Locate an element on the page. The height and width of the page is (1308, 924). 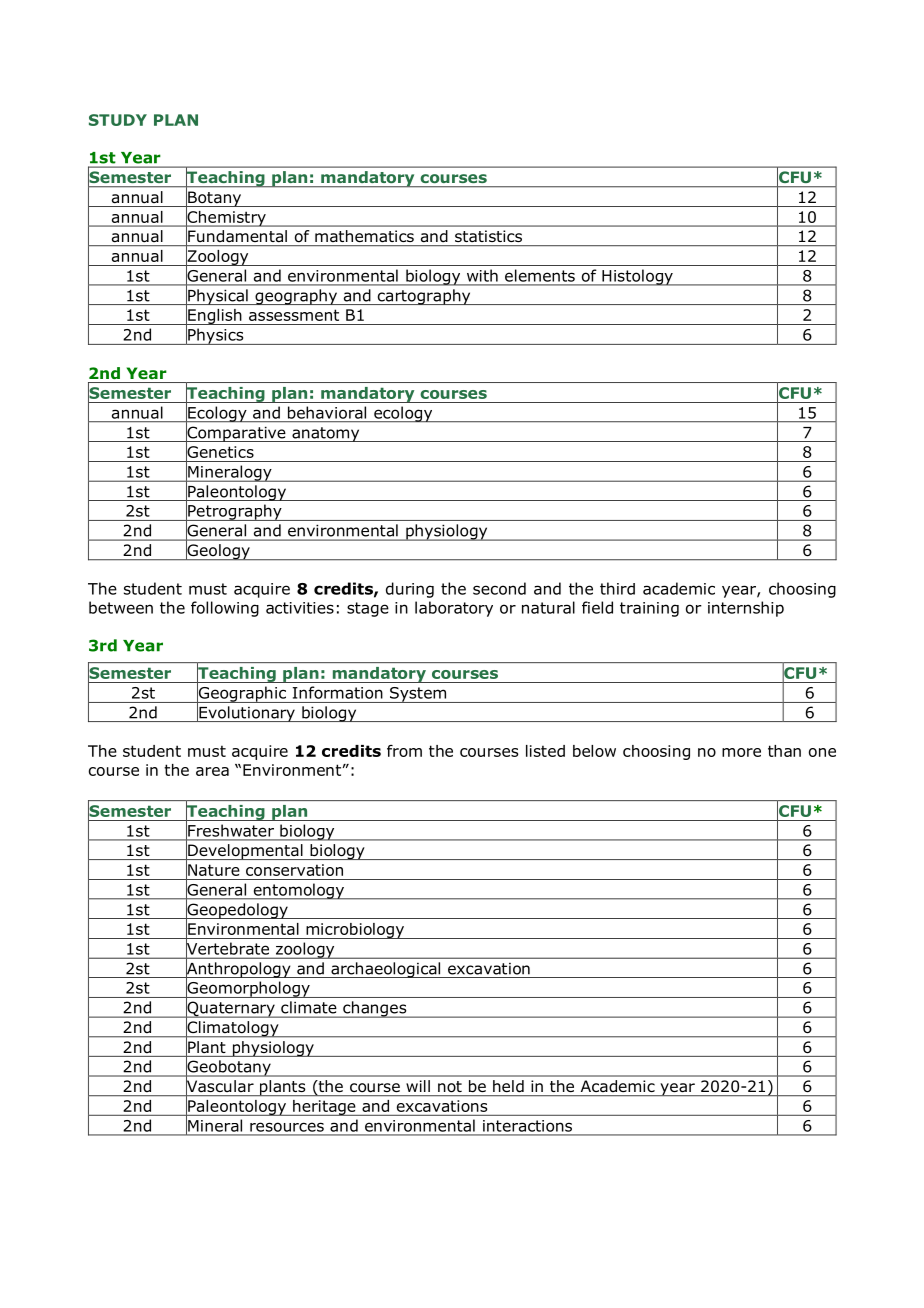
internship is located at coordinates (746, 609).
